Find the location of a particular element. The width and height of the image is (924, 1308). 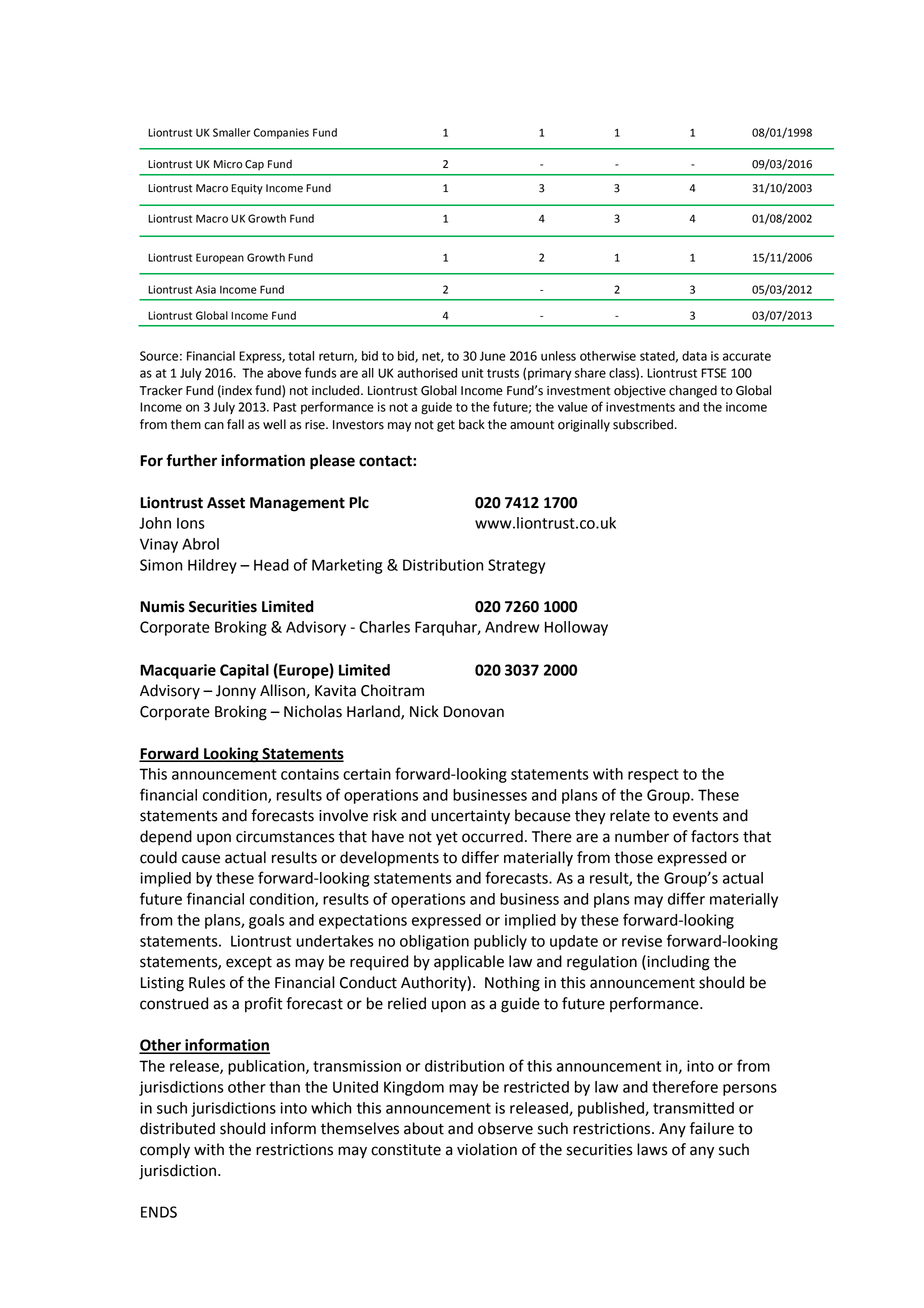

data is located at coordinates (694, 356).
